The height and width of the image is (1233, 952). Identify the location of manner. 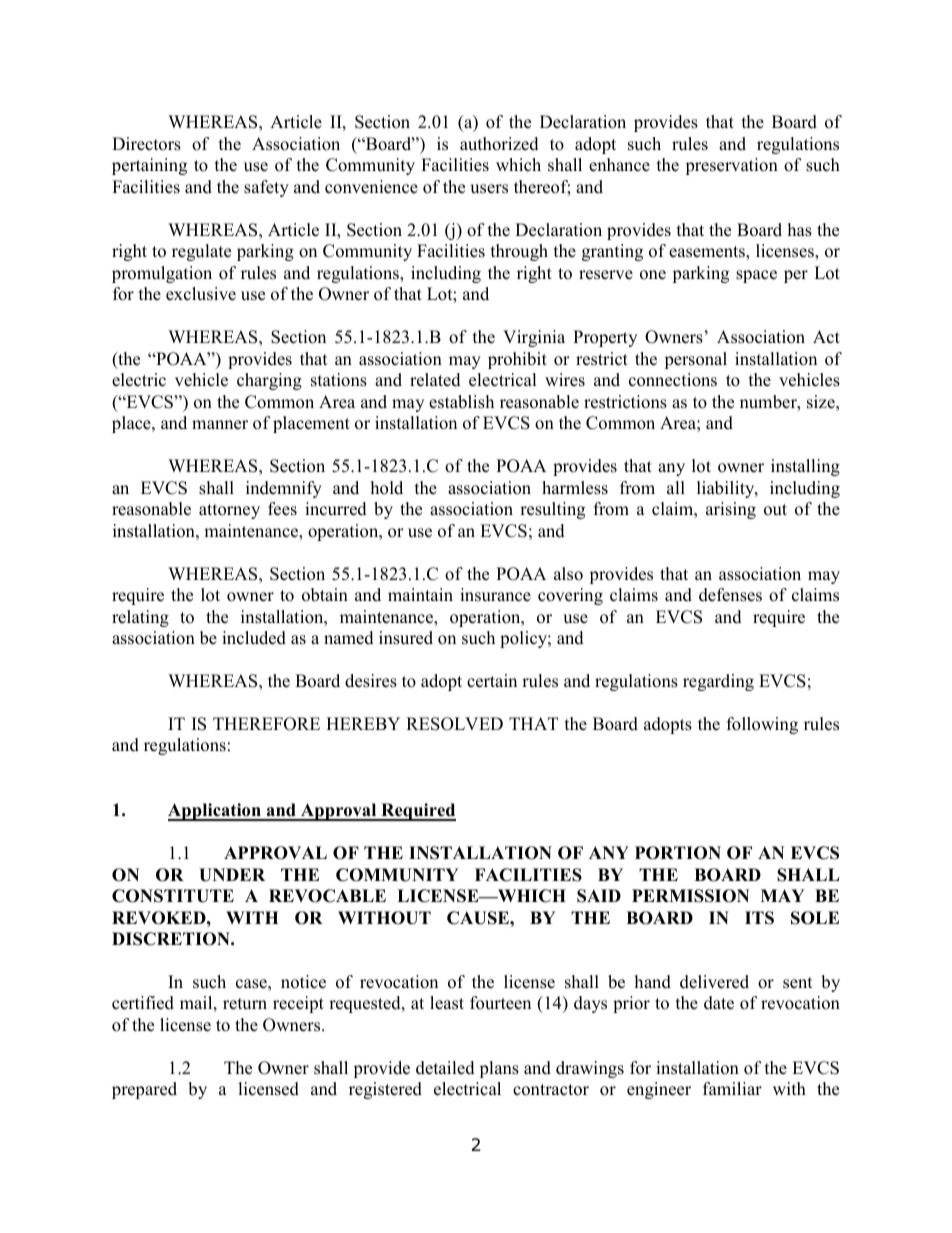
(220, 425).
